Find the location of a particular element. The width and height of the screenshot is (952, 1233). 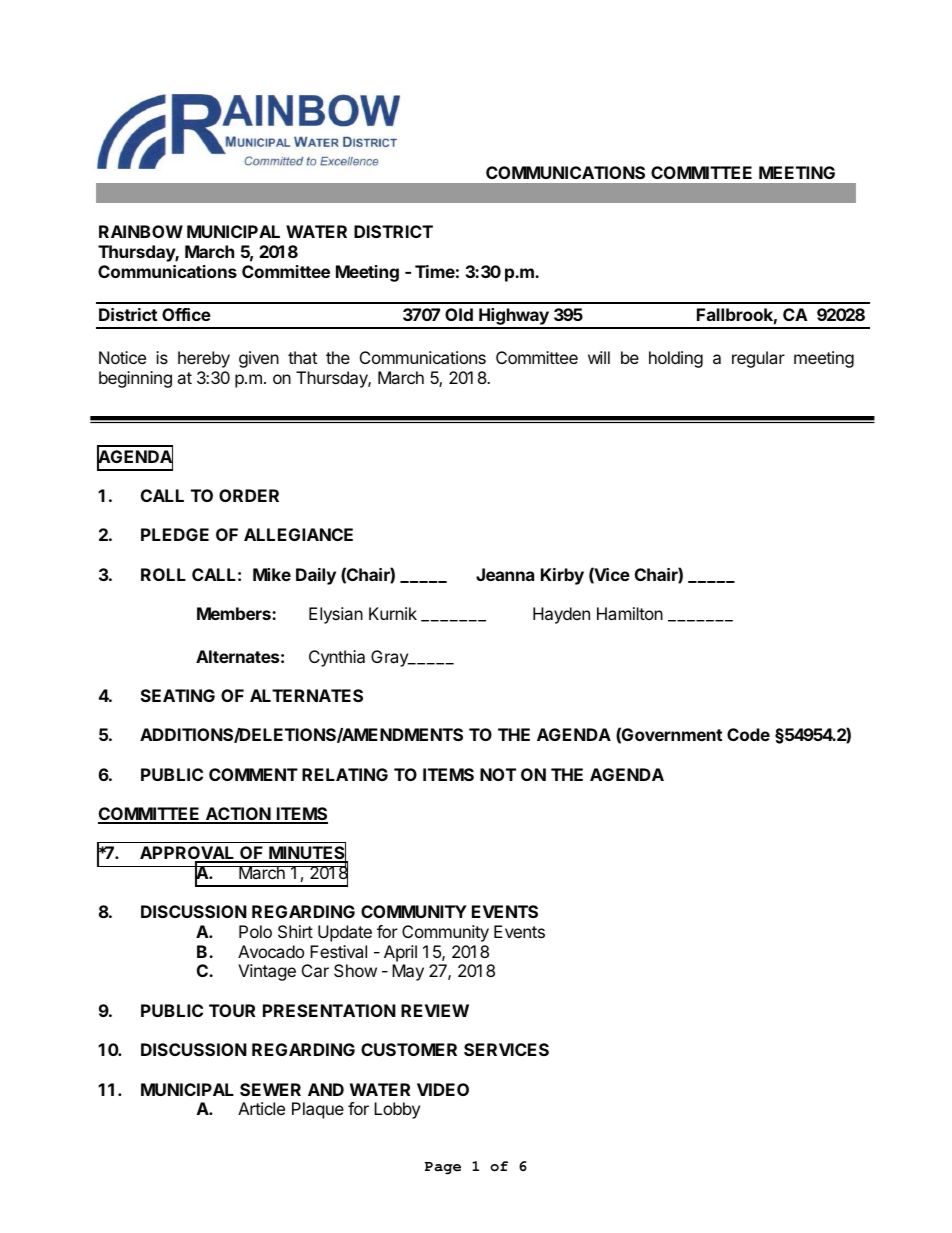

holding is located at coordinates (676, 359).
